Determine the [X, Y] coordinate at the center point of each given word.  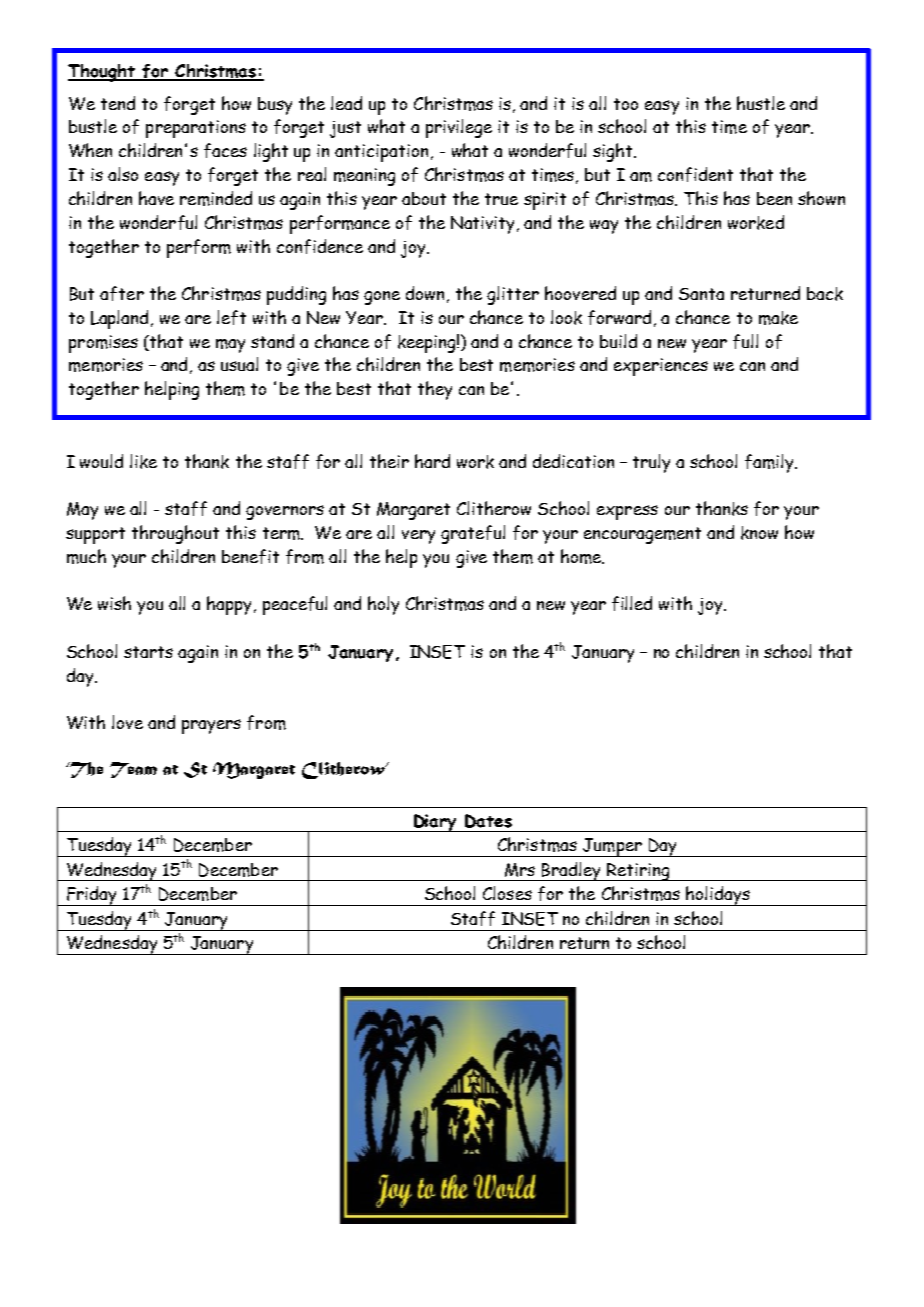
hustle [761, 103]
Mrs [520, 870]
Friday [92, 896]
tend [118, 103]
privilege [459, 128]
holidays [718, 896]
